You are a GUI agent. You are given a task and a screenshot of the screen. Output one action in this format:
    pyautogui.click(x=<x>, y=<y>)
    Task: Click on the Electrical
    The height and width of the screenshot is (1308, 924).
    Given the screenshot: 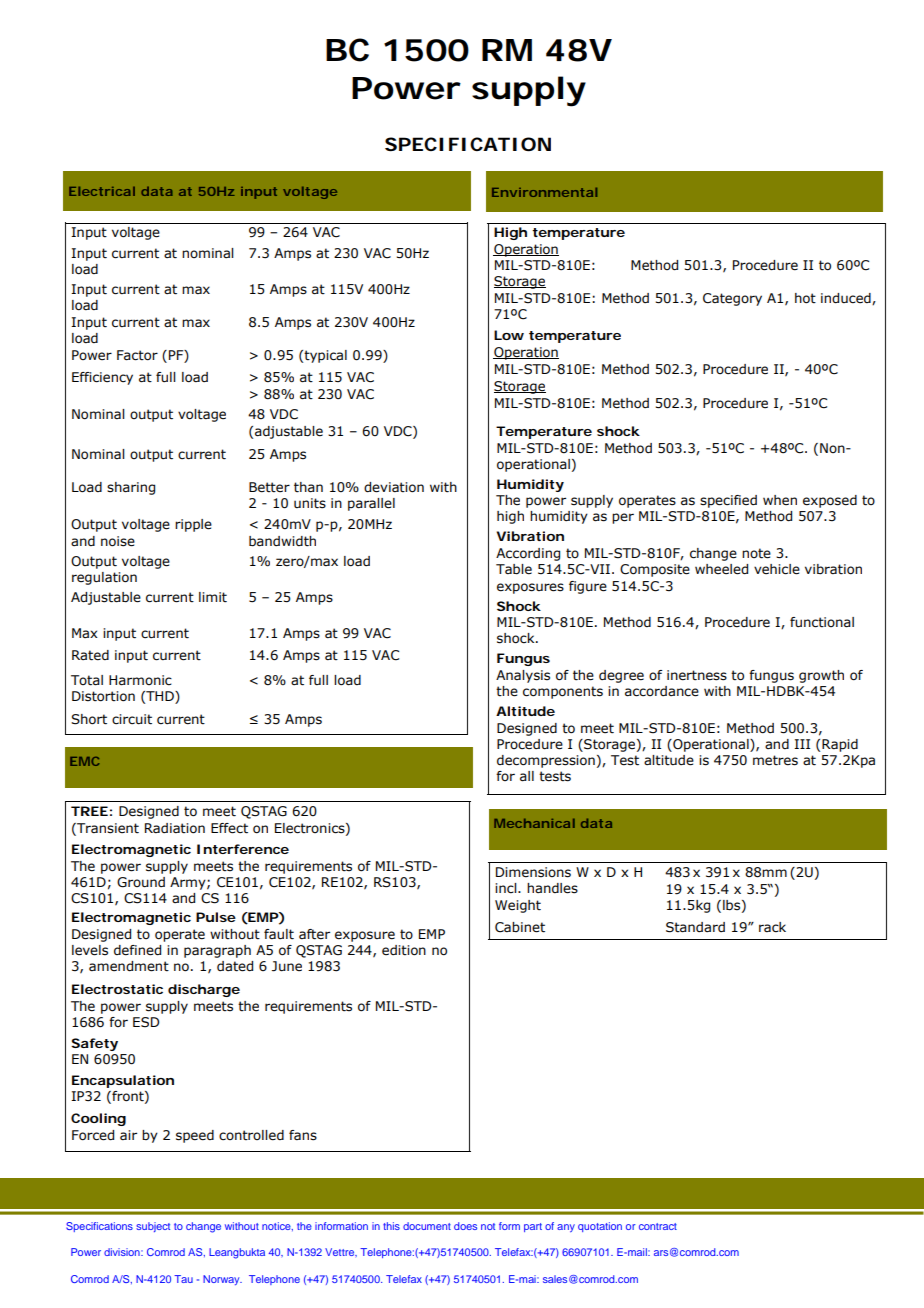 What is the action you would take?
    pyautogui.click(x=102, y=191)
